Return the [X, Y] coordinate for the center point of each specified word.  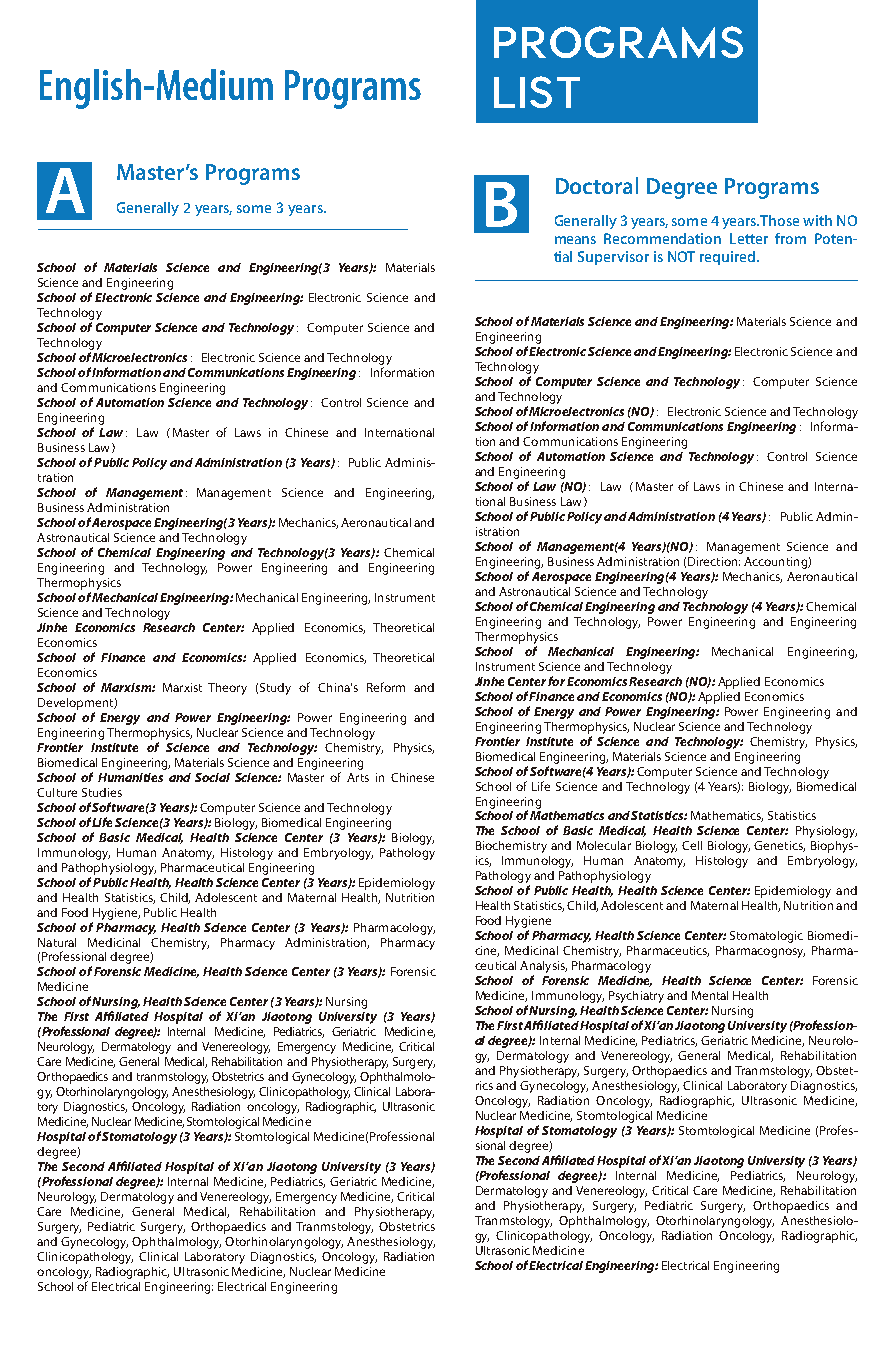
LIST [537, 92]
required [729, 258]
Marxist [182, 687]
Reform [386, 687]
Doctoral [597, 185]
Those [779, 220]
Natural [57, 942]
